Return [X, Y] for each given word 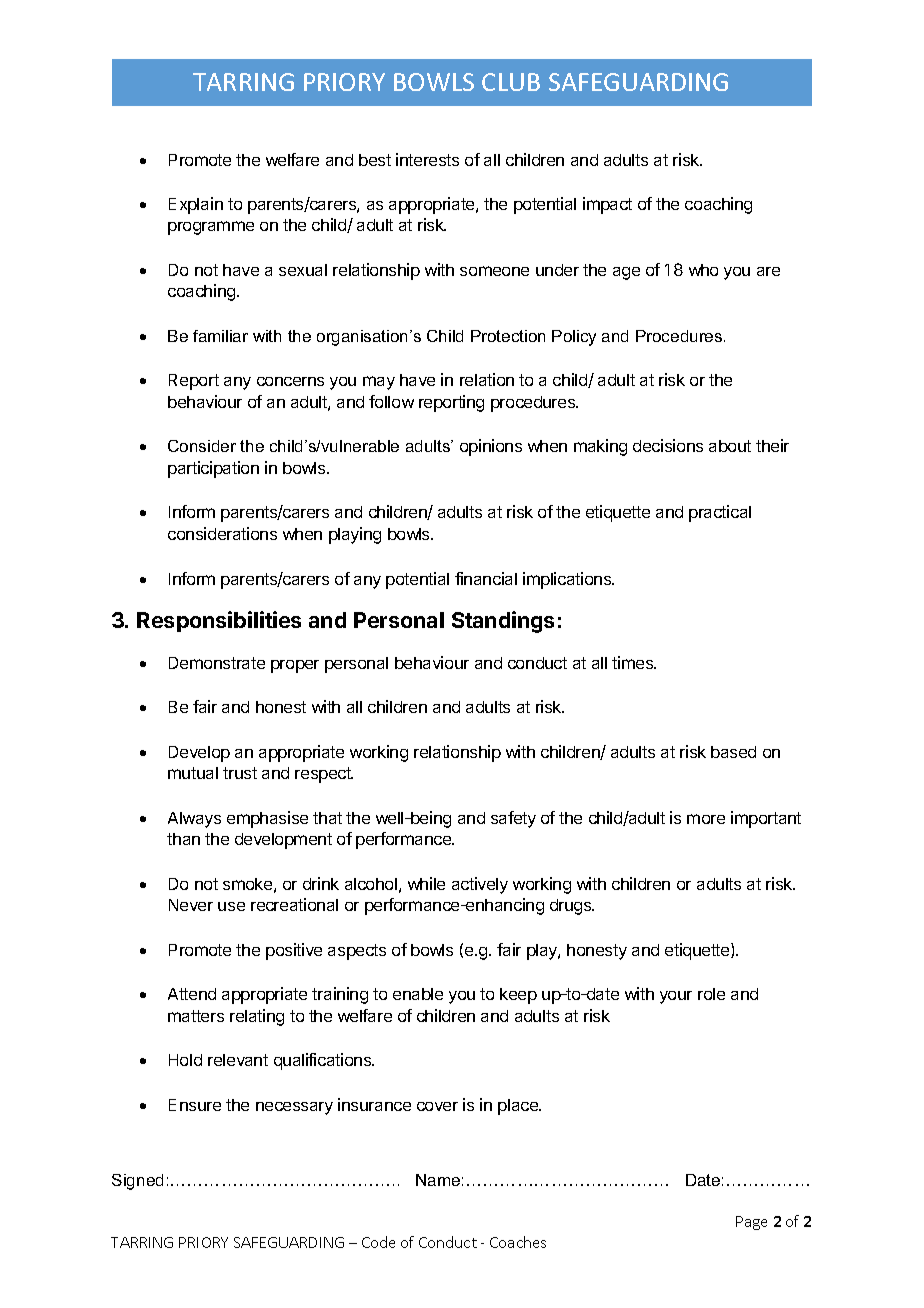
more [706, 819]
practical [720, 513]
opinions [491, 447]
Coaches [518, 1242]
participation [213, 469]
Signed [137, 1182]
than [183, 839]
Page [751, 1223]
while [426, 883]
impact [607, 205]
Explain [196, 205]
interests [427, 159]
